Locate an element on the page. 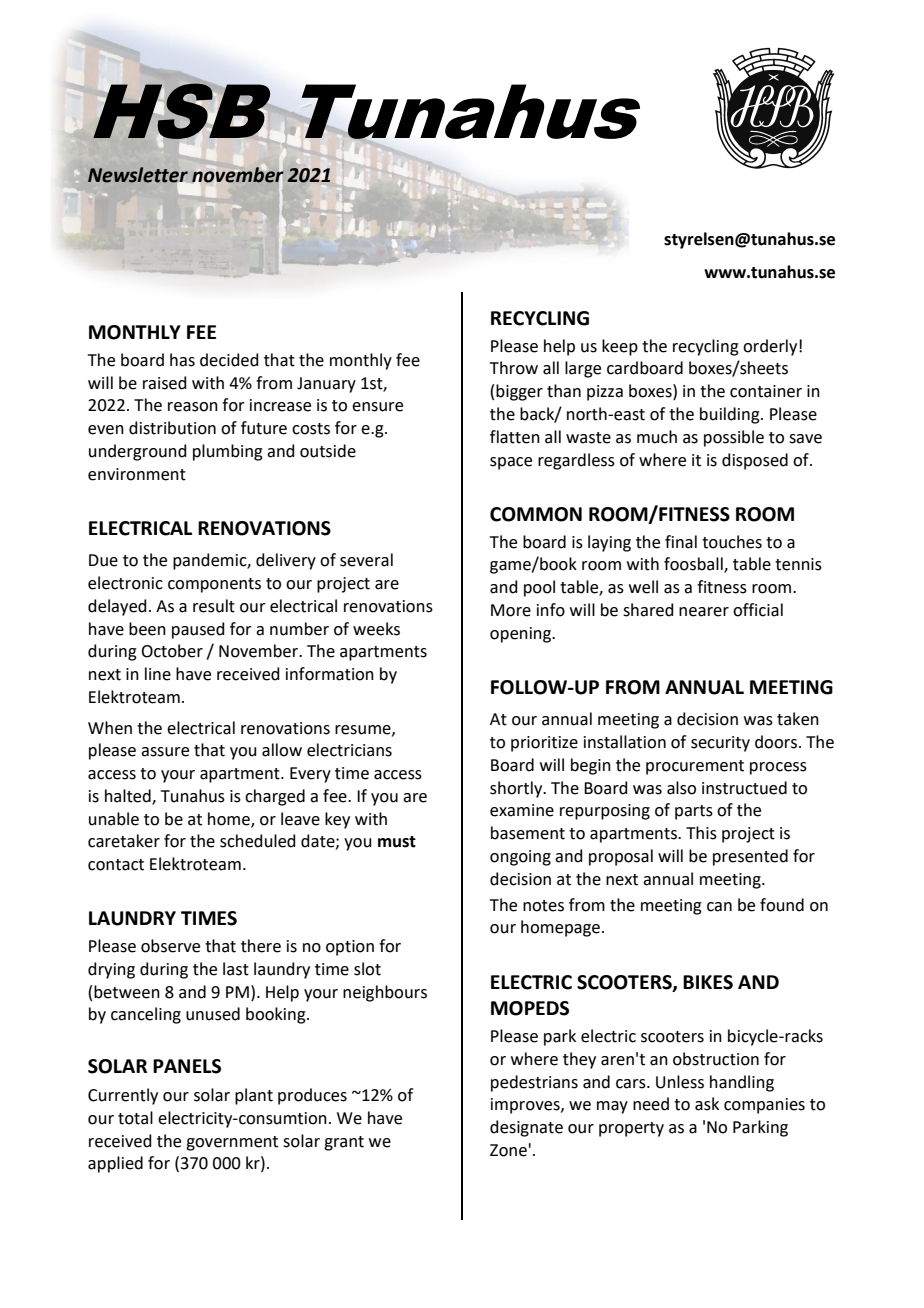  distribution is located at coordinates (172, 428).
